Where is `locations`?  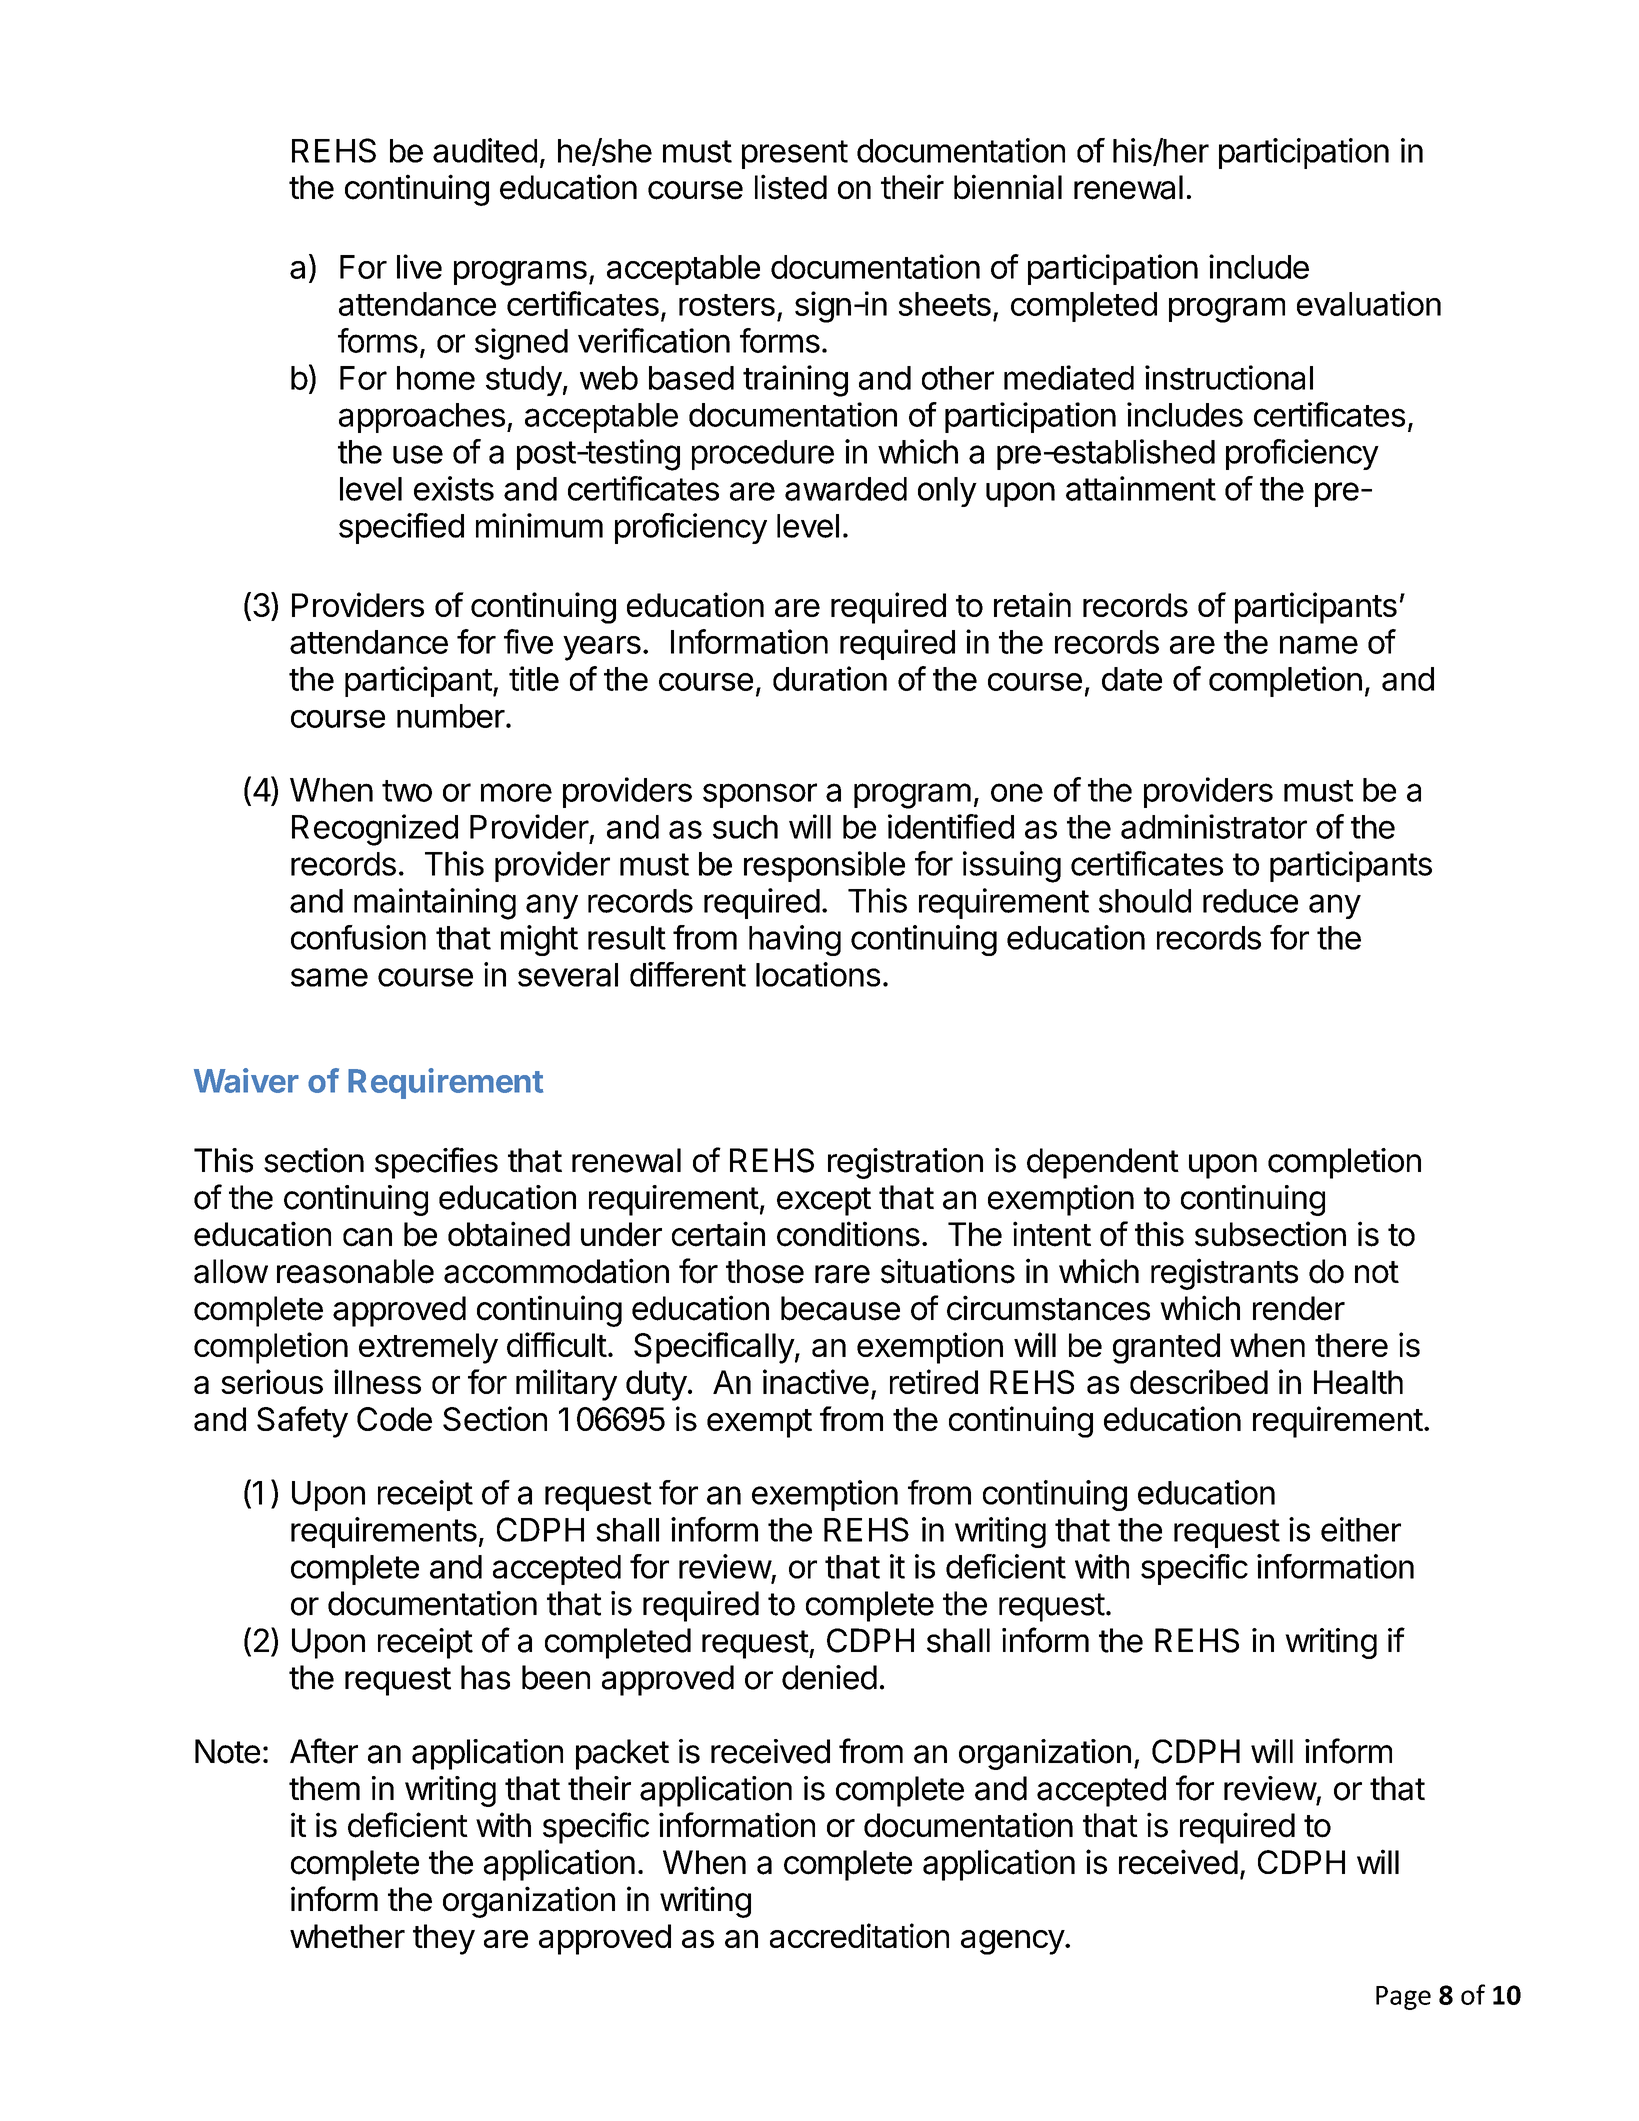
locations is located at coordinates (818, 974).
